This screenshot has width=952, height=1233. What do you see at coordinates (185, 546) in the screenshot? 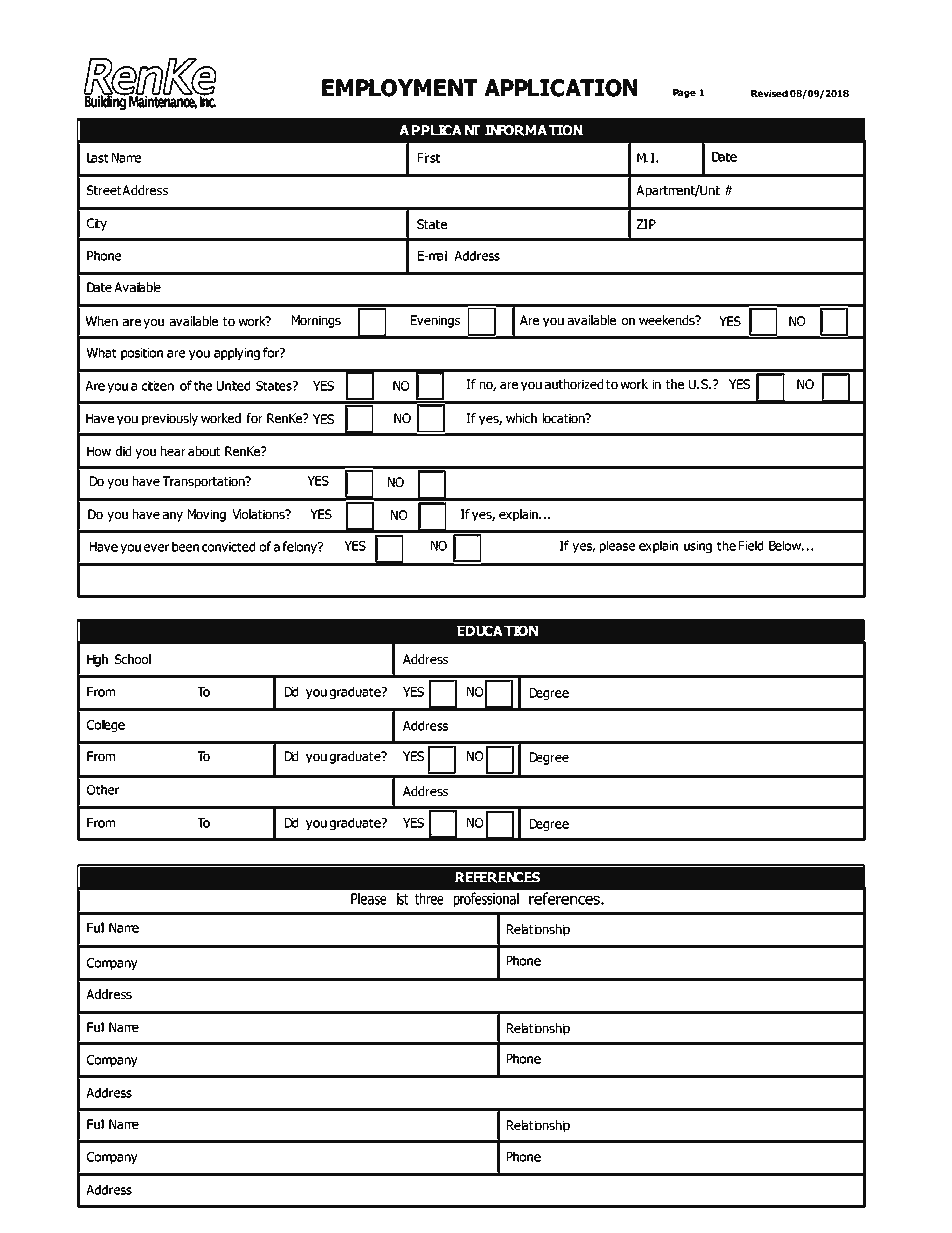
I see `been` at bounding box center [185, 546].
